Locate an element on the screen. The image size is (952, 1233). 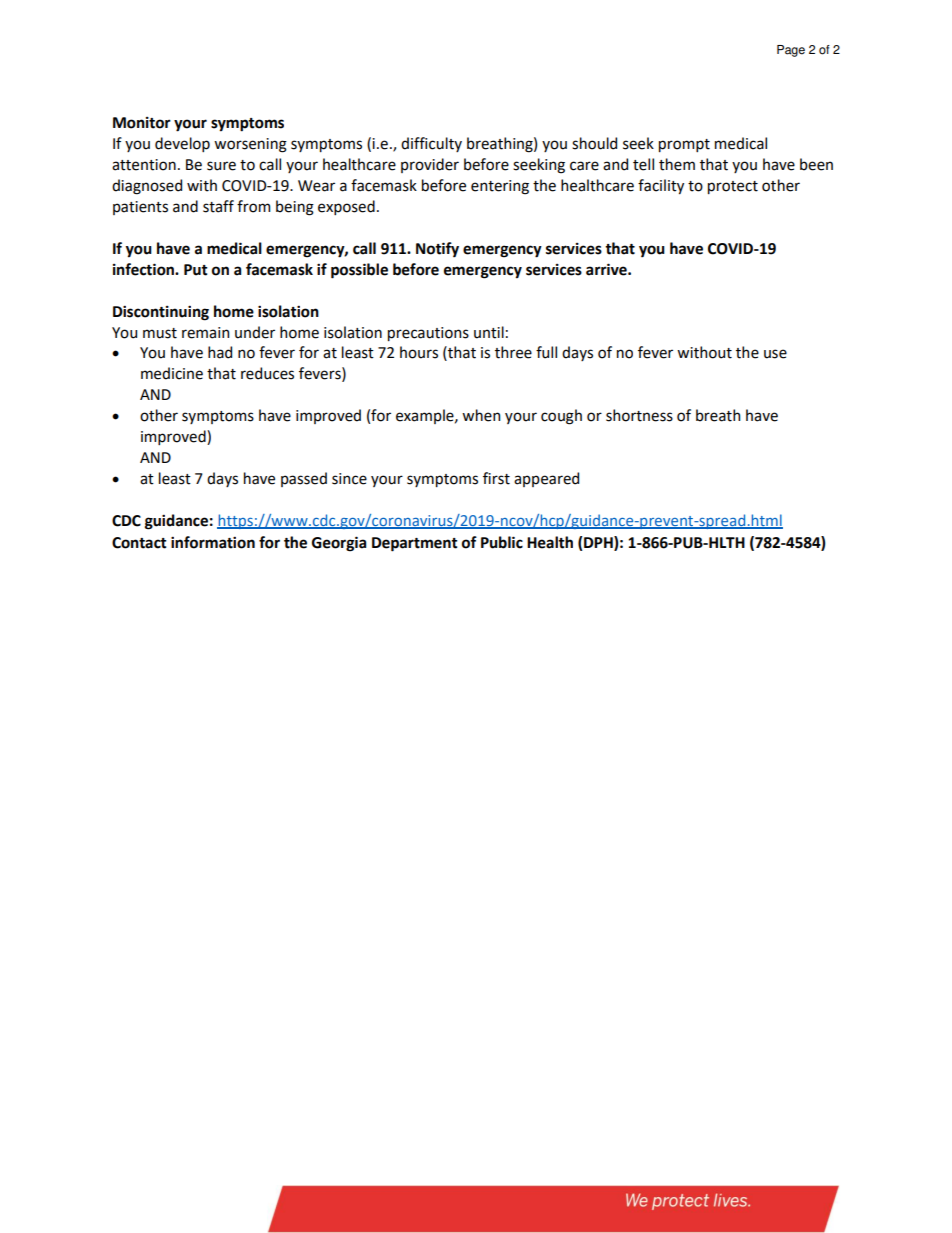
Monitor is located at coordinates (142, 123).
